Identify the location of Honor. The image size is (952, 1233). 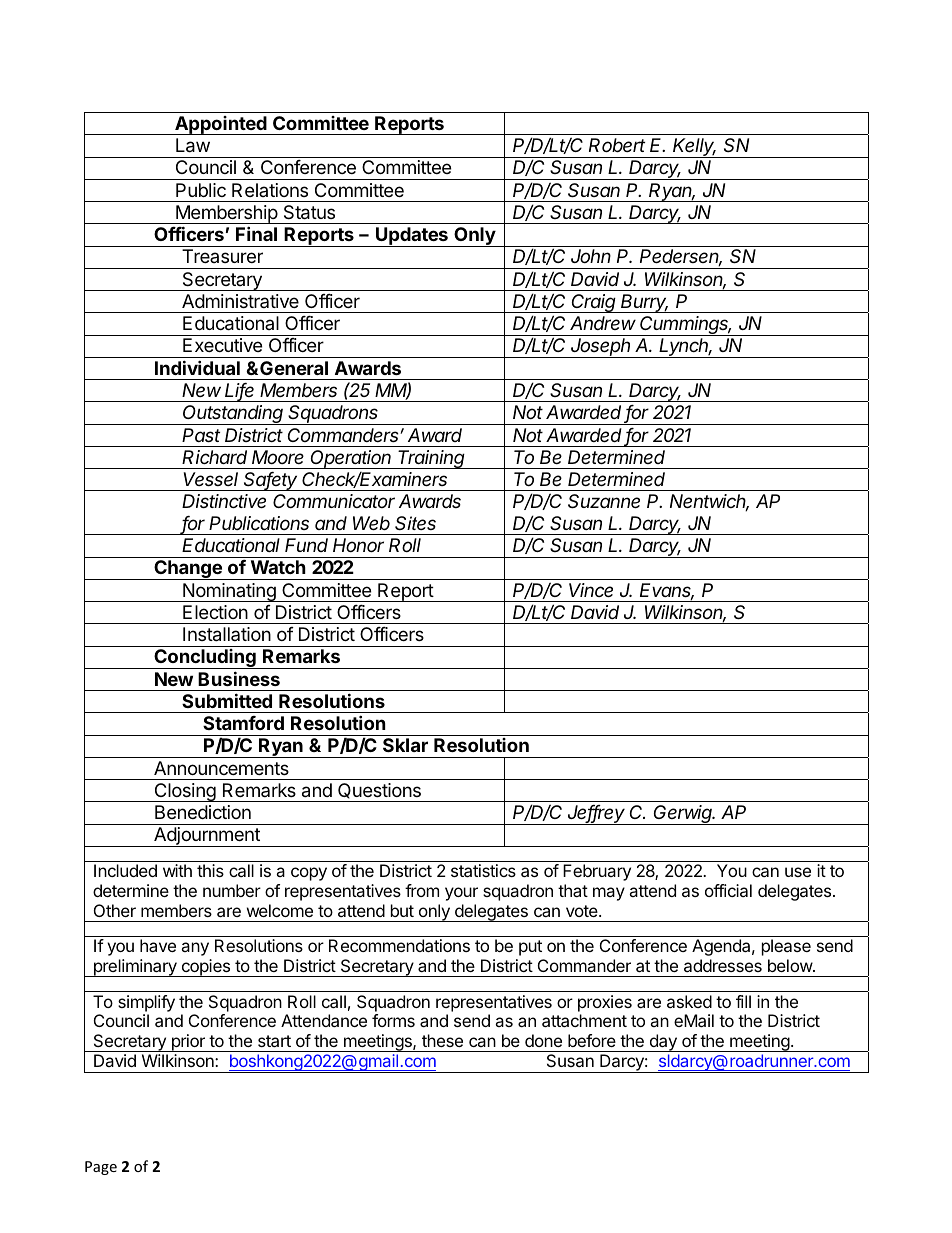
(358, 545).
